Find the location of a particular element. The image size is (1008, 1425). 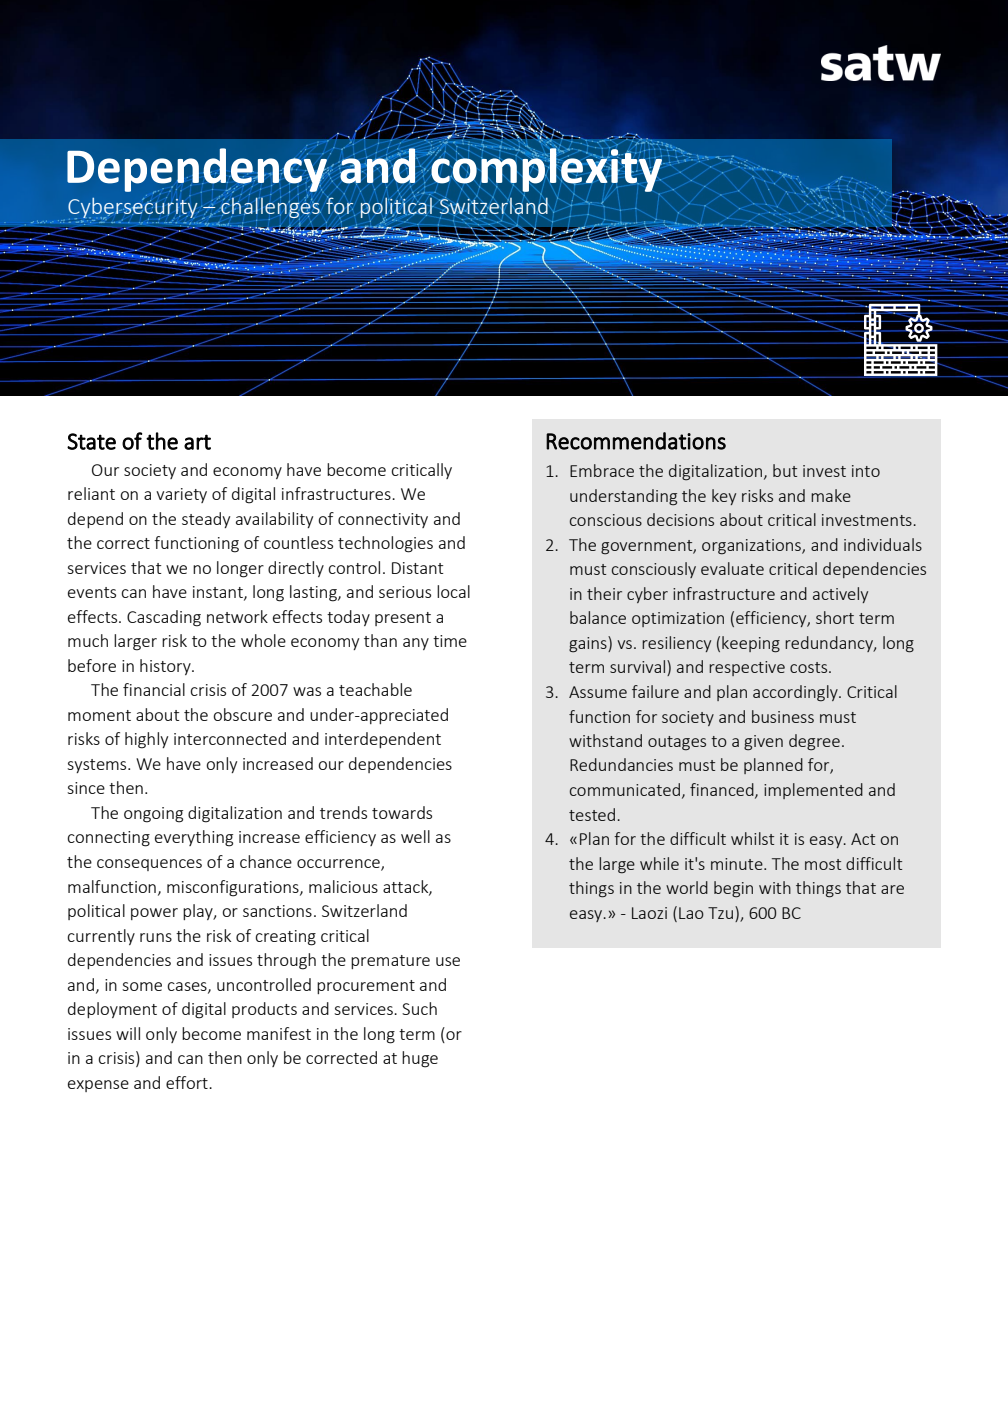

huge is located at coordinates (420, 1059).
